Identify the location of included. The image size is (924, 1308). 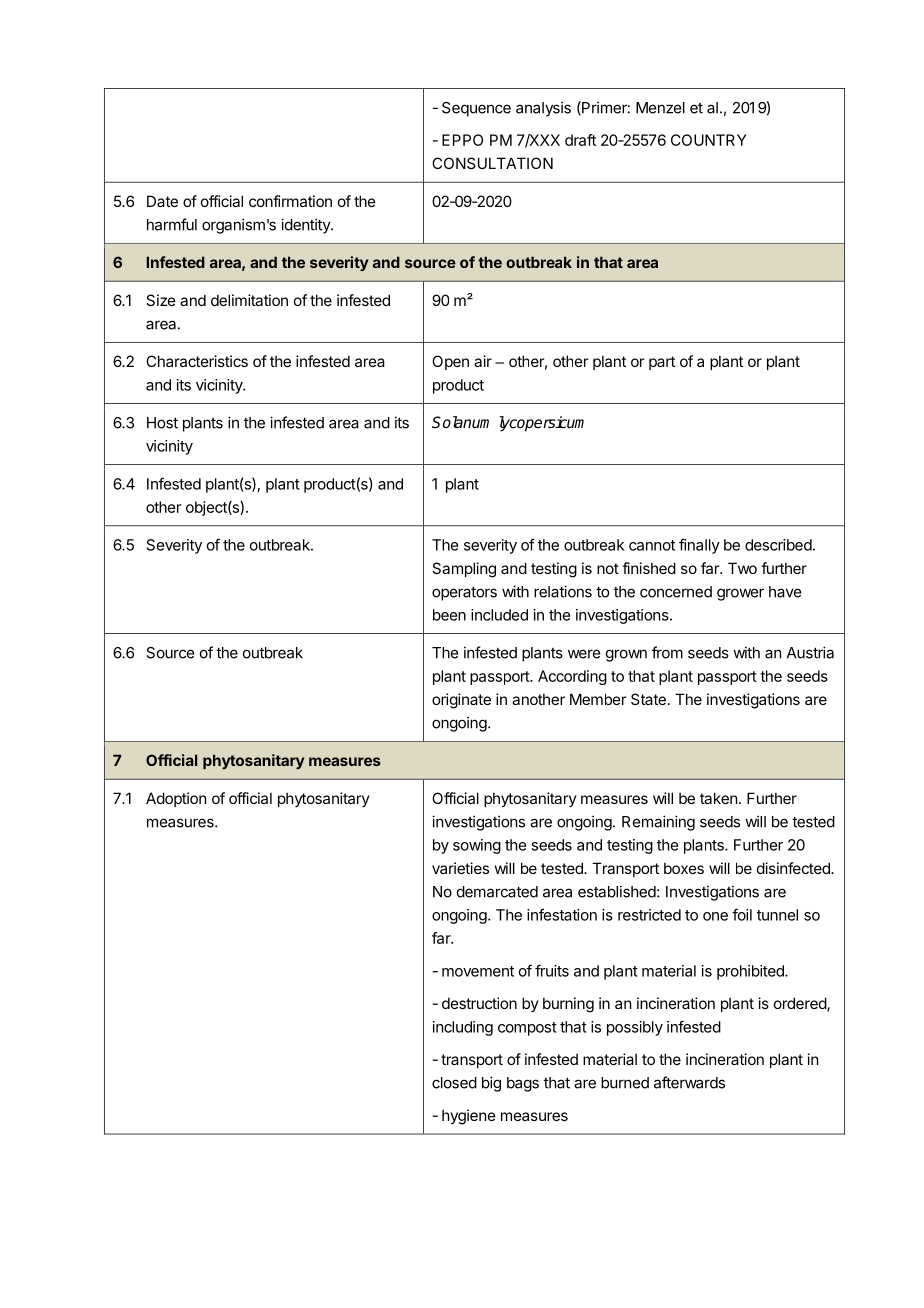
(499, 615).
